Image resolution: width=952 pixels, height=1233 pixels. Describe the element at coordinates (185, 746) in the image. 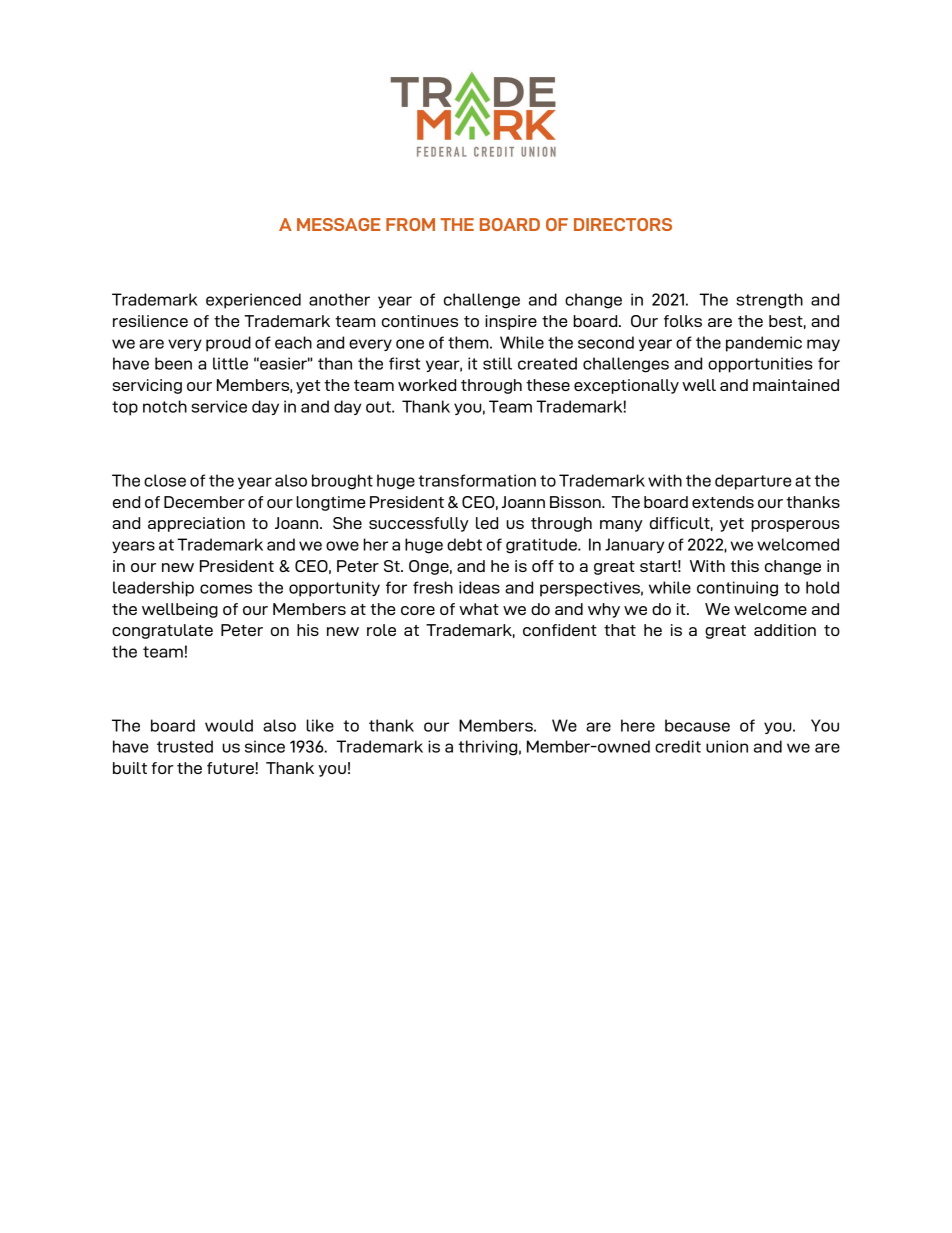

I see `trusted` at that location.
